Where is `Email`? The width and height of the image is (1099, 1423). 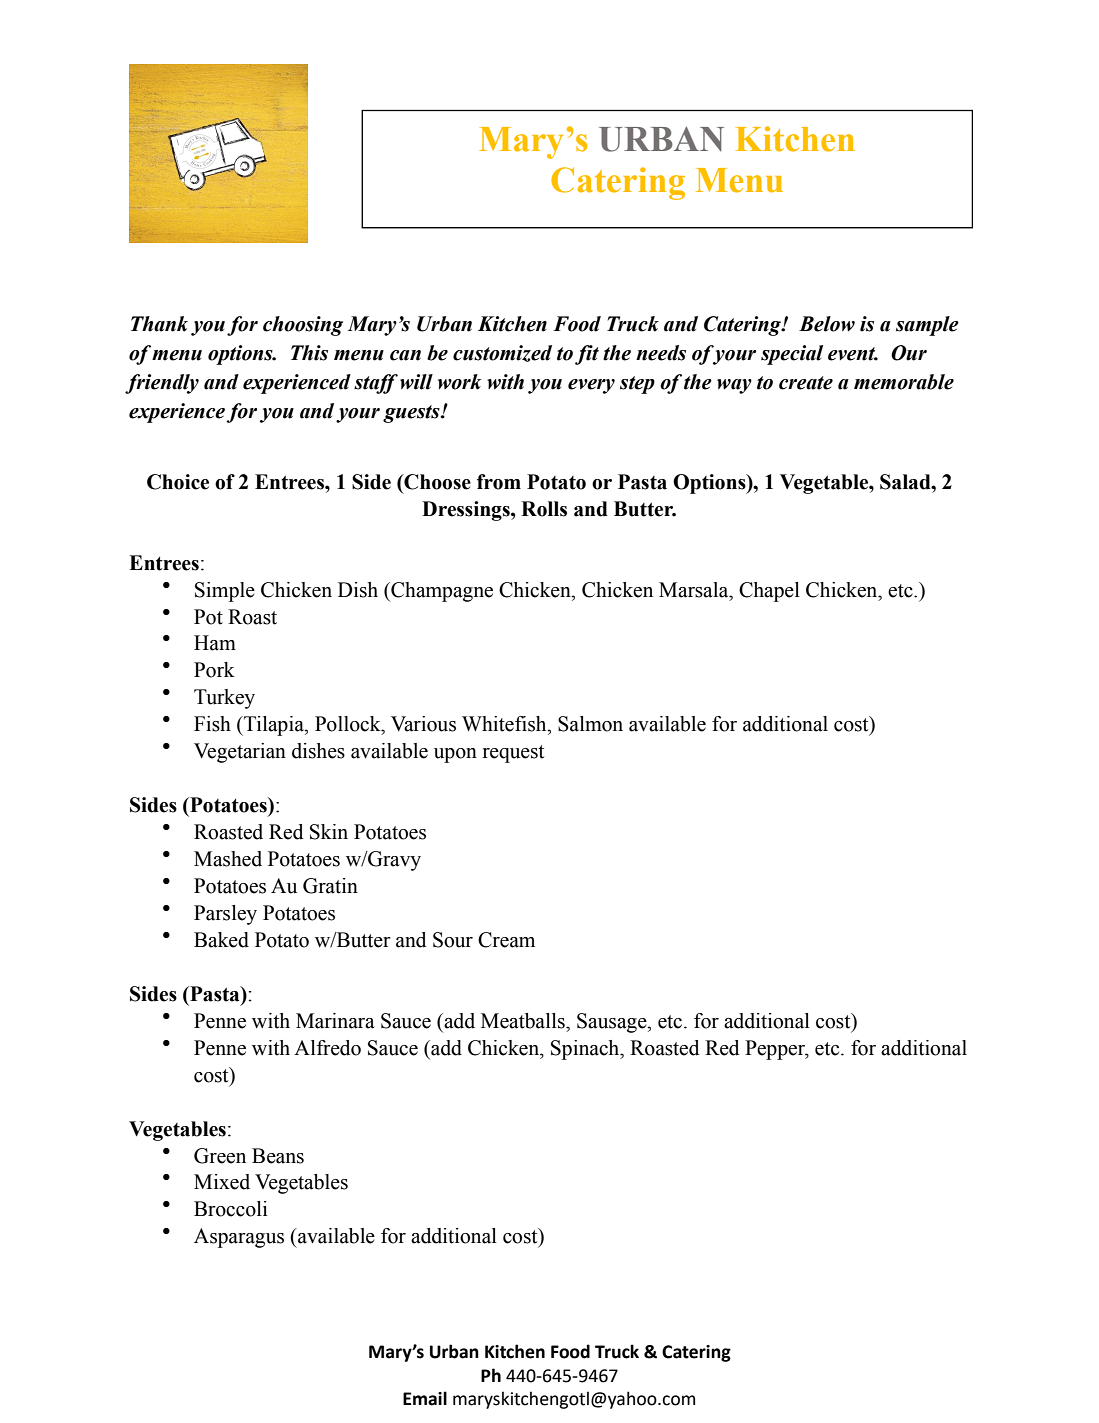 Email is located at coordinates (425, 1398).
